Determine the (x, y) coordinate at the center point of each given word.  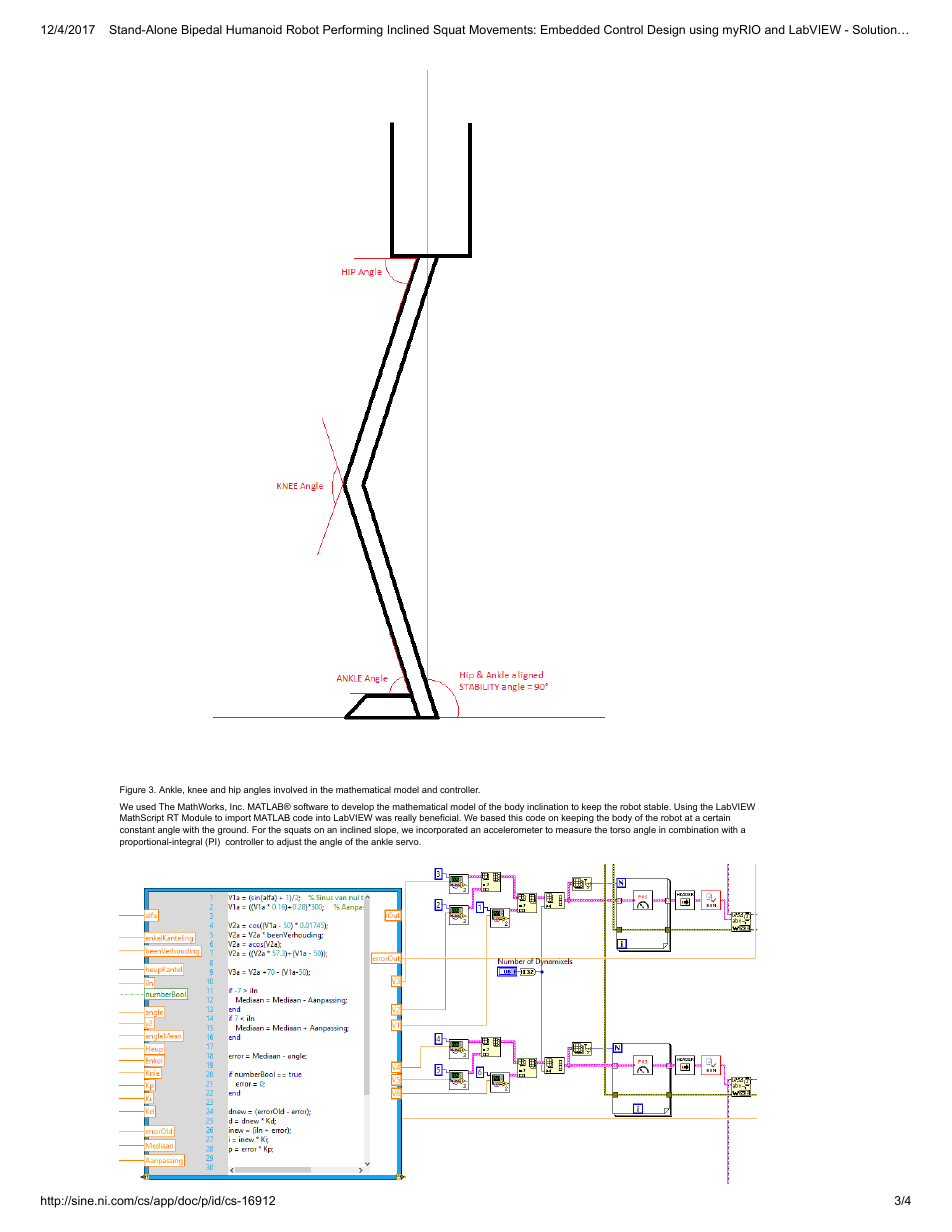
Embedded (570, 29)
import (238, 818)
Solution (875, 29)
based (493, 817)
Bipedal (202, 31)
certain (716, 817)
